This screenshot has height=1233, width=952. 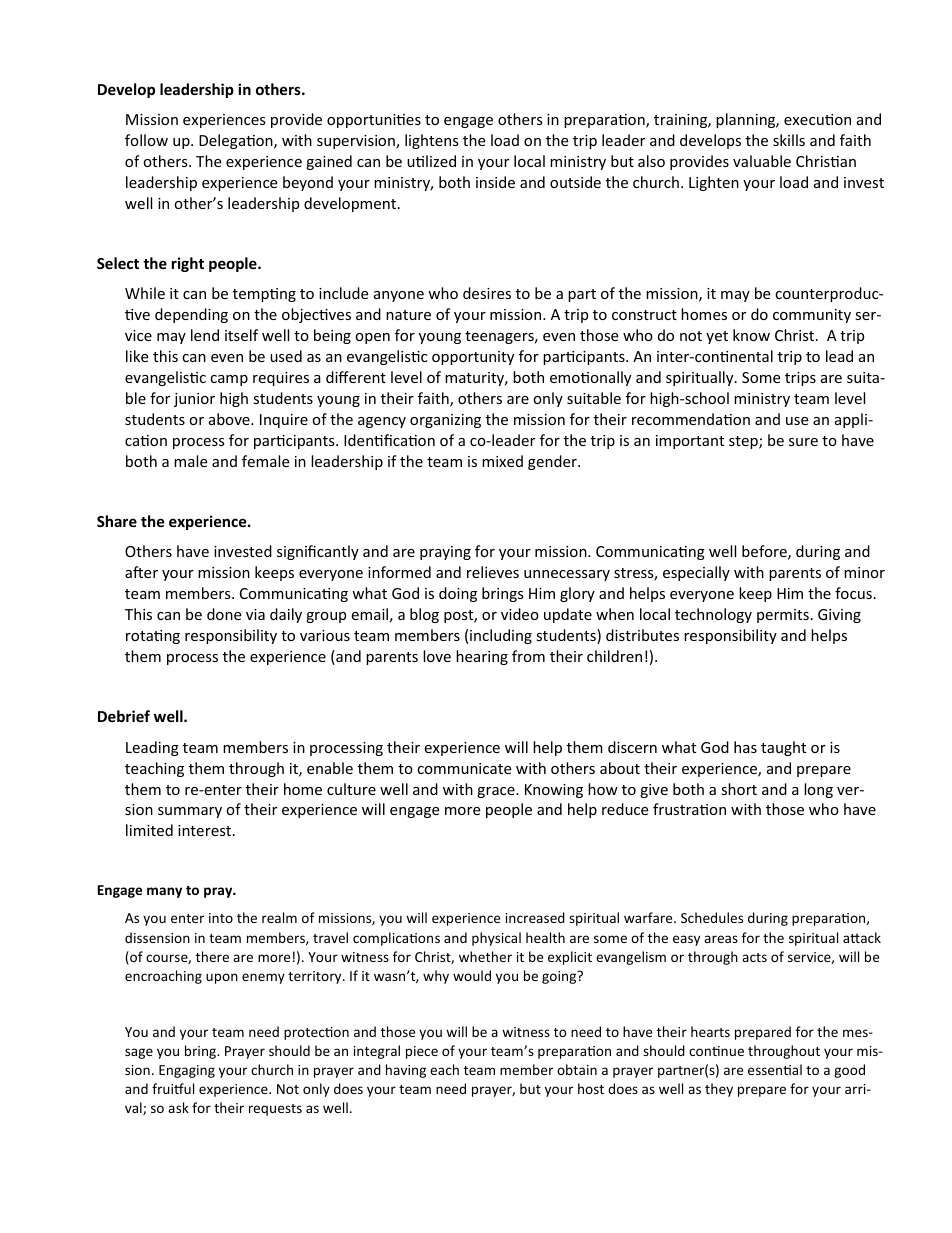 I want to click on inside, so click(x=495, y=182).
